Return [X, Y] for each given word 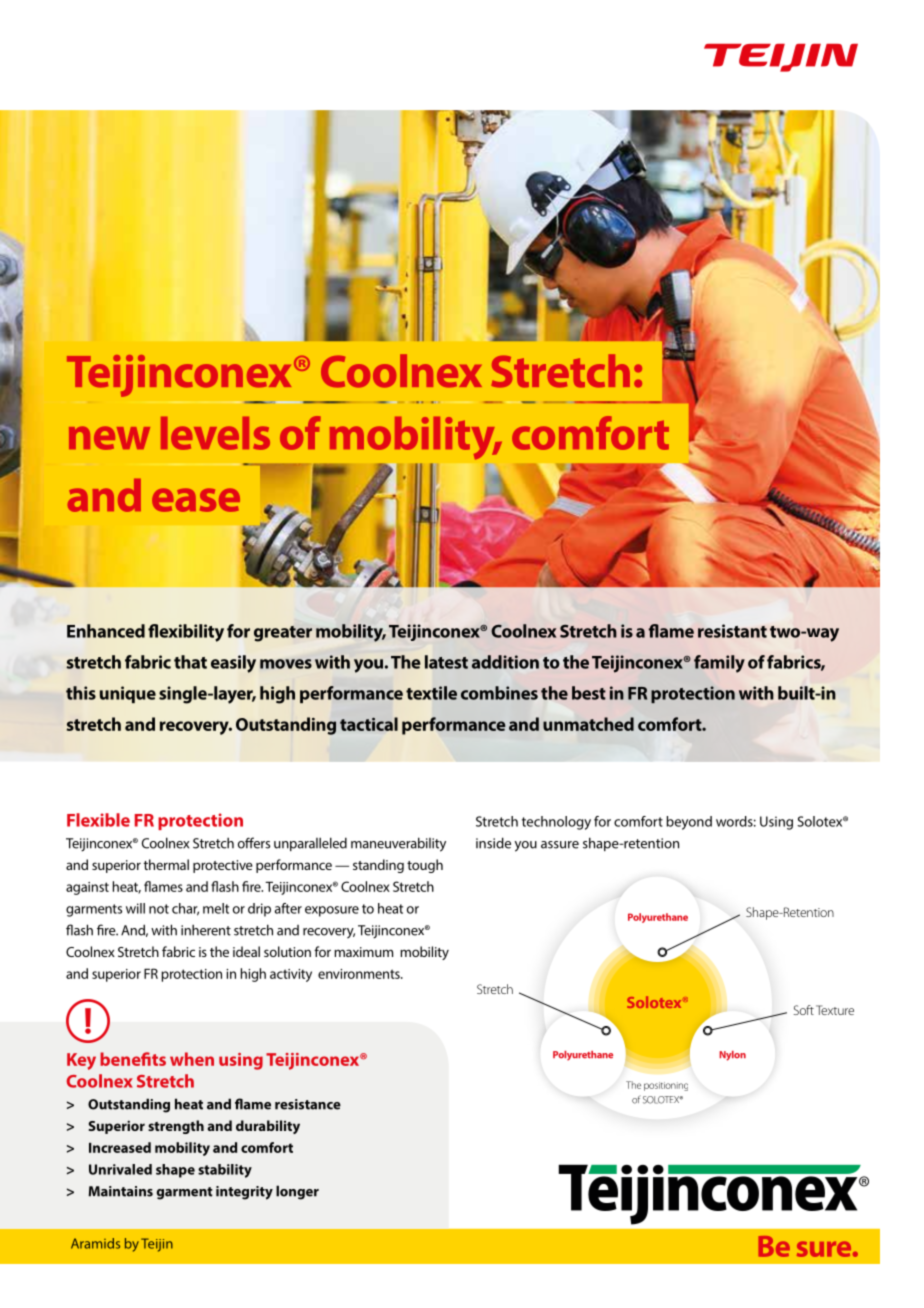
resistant [732, 631]
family [719, 664]
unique [128, 694]
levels [215, 433]
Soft [803, 1010]
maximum [363, 952]
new [109, 438]
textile [431, 693]
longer [297, 1192]
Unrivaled [120, 1169]
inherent [206, 930]
